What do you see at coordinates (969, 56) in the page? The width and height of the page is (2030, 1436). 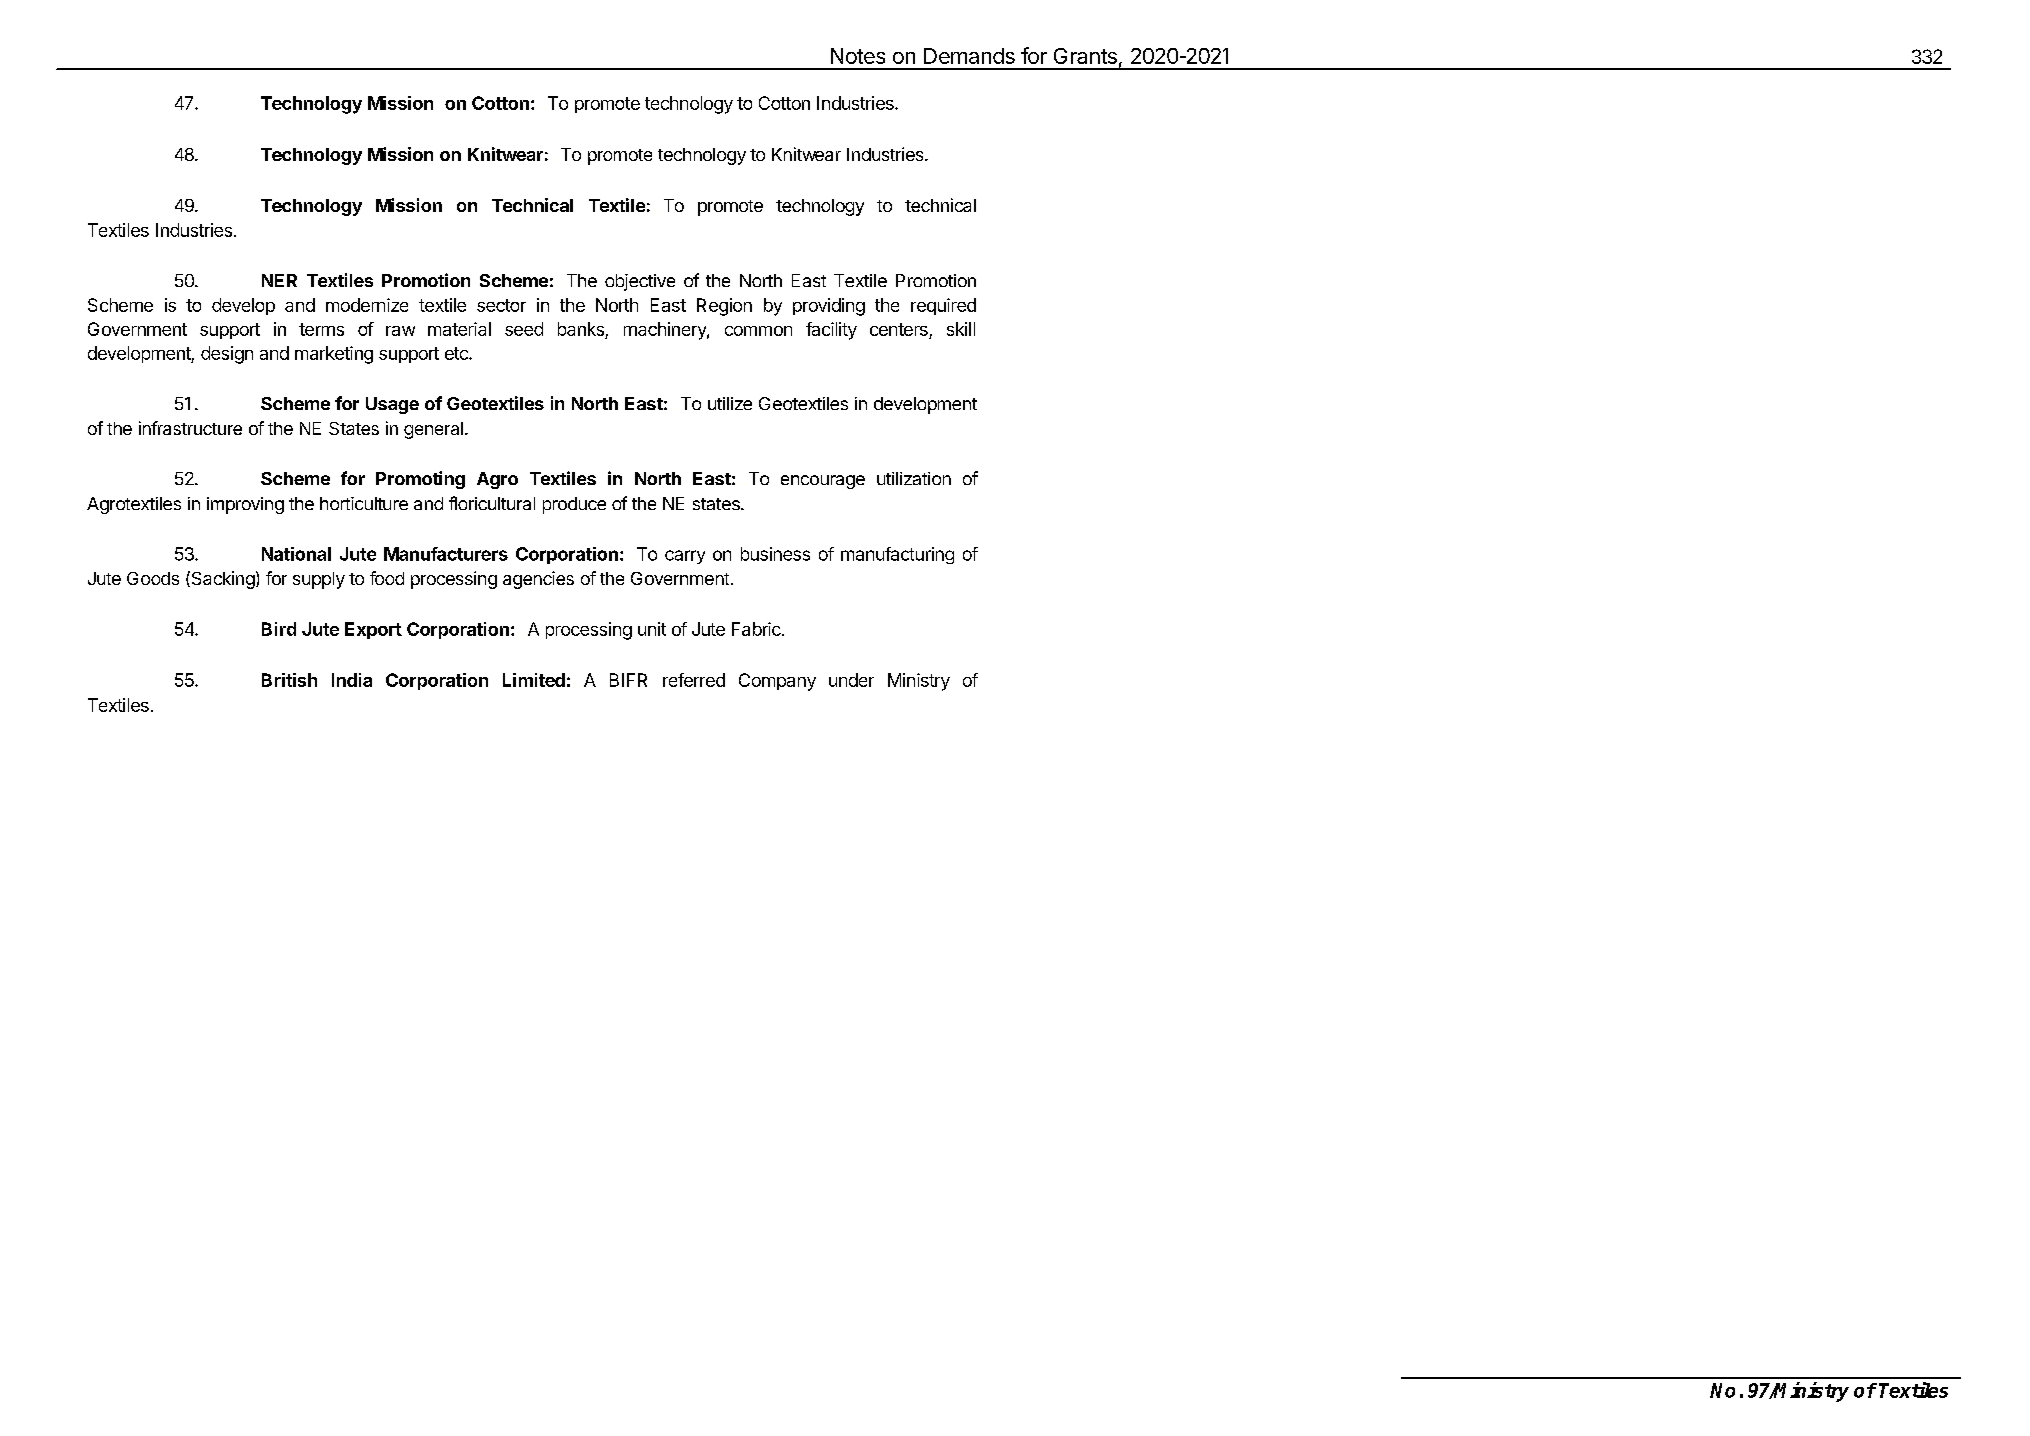 I see `Demands` at bounding box center [969, 56].
